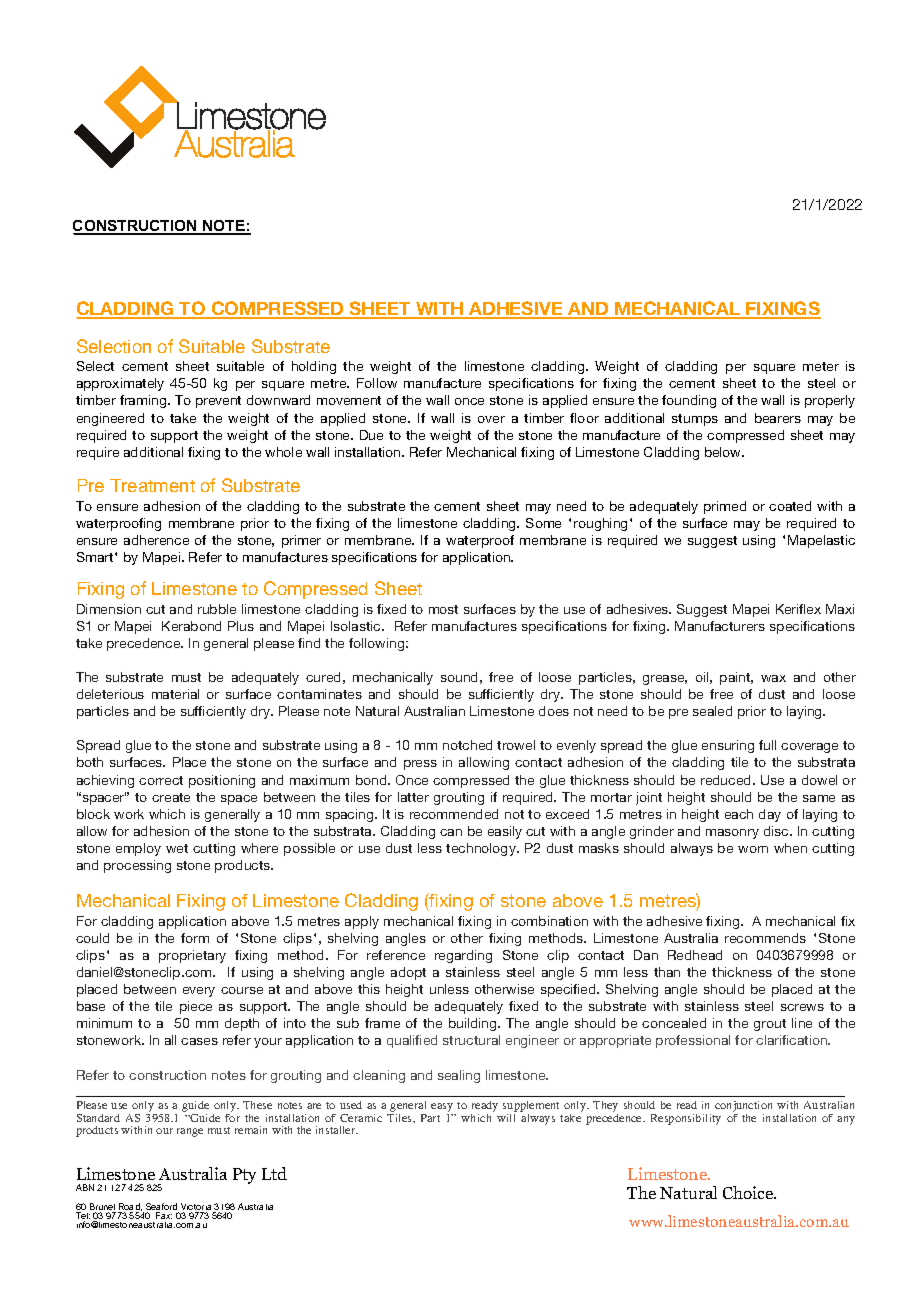 This document has height=1308, width=924. What do you see at coordinates (175, 694) in the document?
I see `material` at bounding box center [175, 694].
